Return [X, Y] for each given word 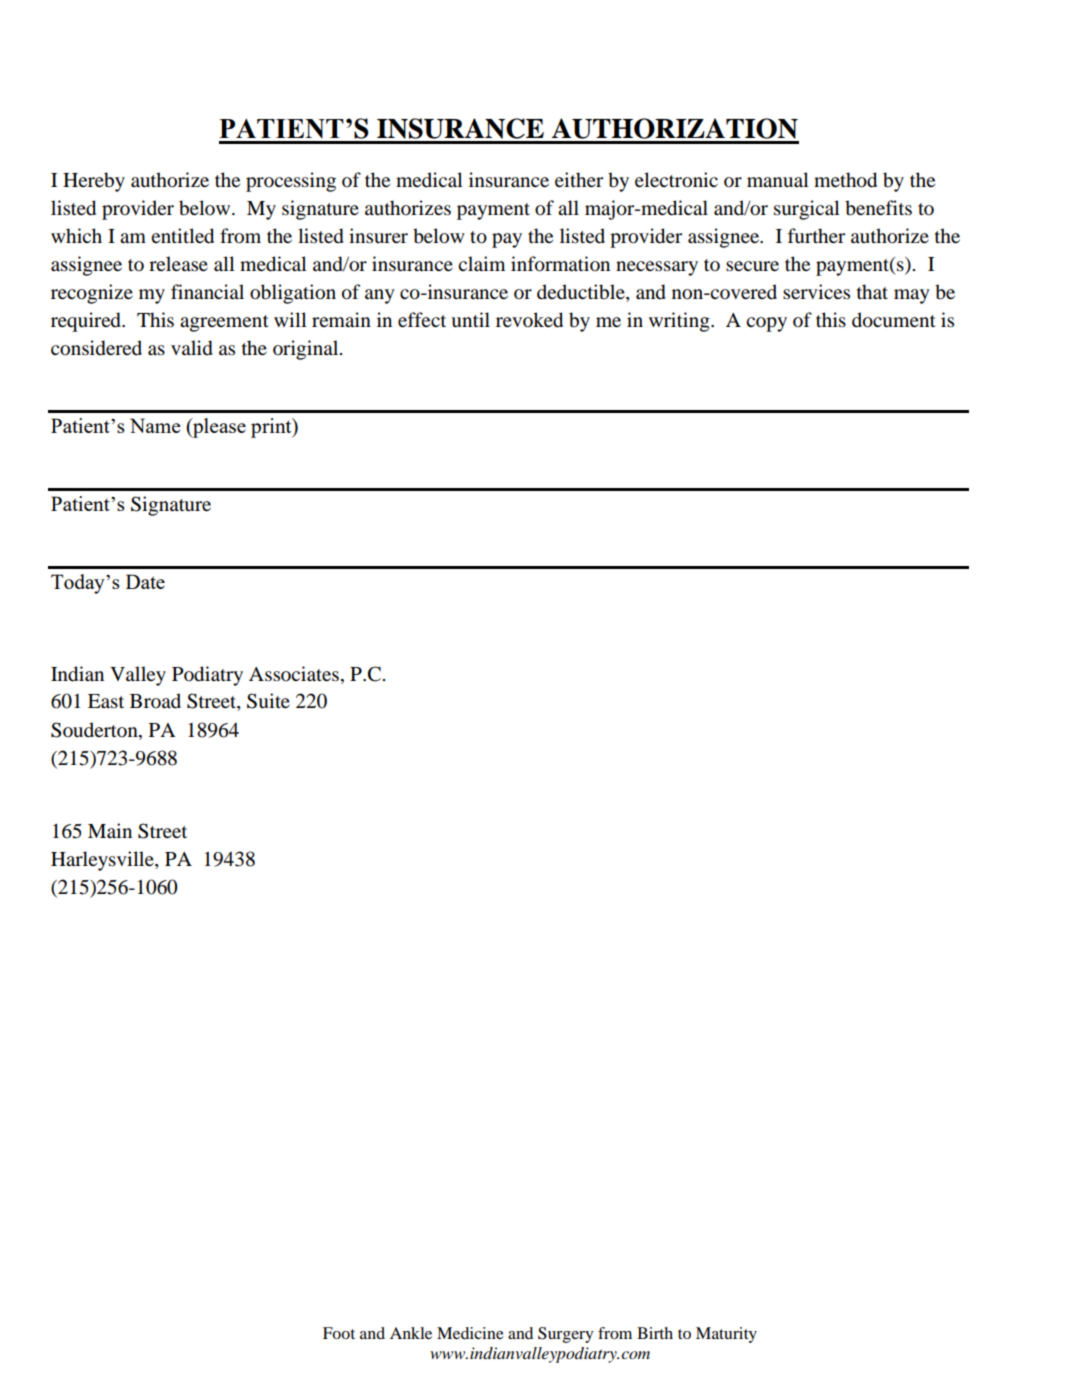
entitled [182, 236]
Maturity [726, 1335]
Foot [339, 1333]
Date [145, 581]
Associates [294, 674]
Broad [155, 701]
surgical [807, 210]
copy [766, 324]
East [106, 701]
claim [481, 263]
